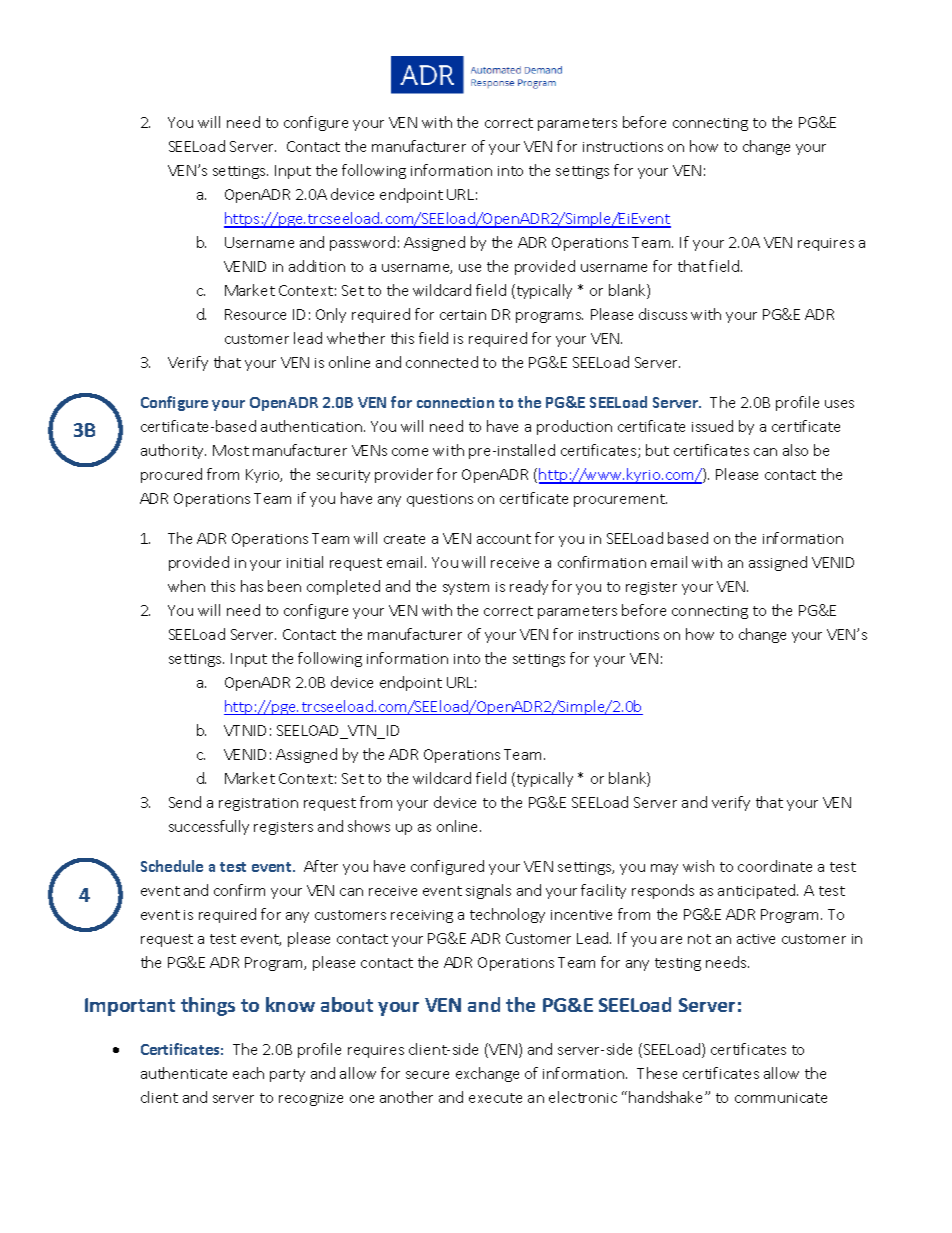  Describe the element at coordinates (529, 587) in the screenshot. I see `ready` at that location.
